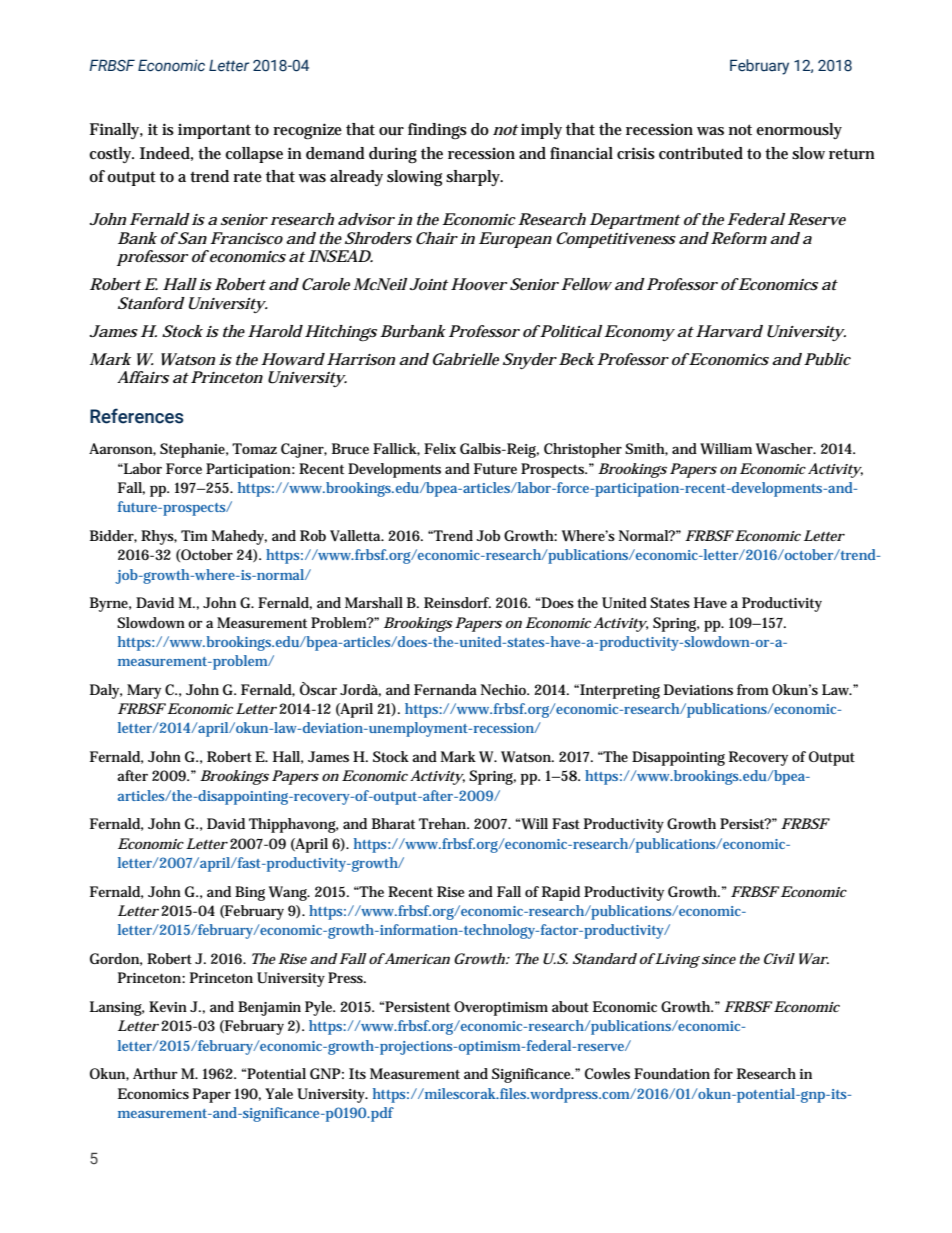  What do you see at coordinates (570, 1006) in the screenshot?
I see `about` at bounding box center [570, 1006].
